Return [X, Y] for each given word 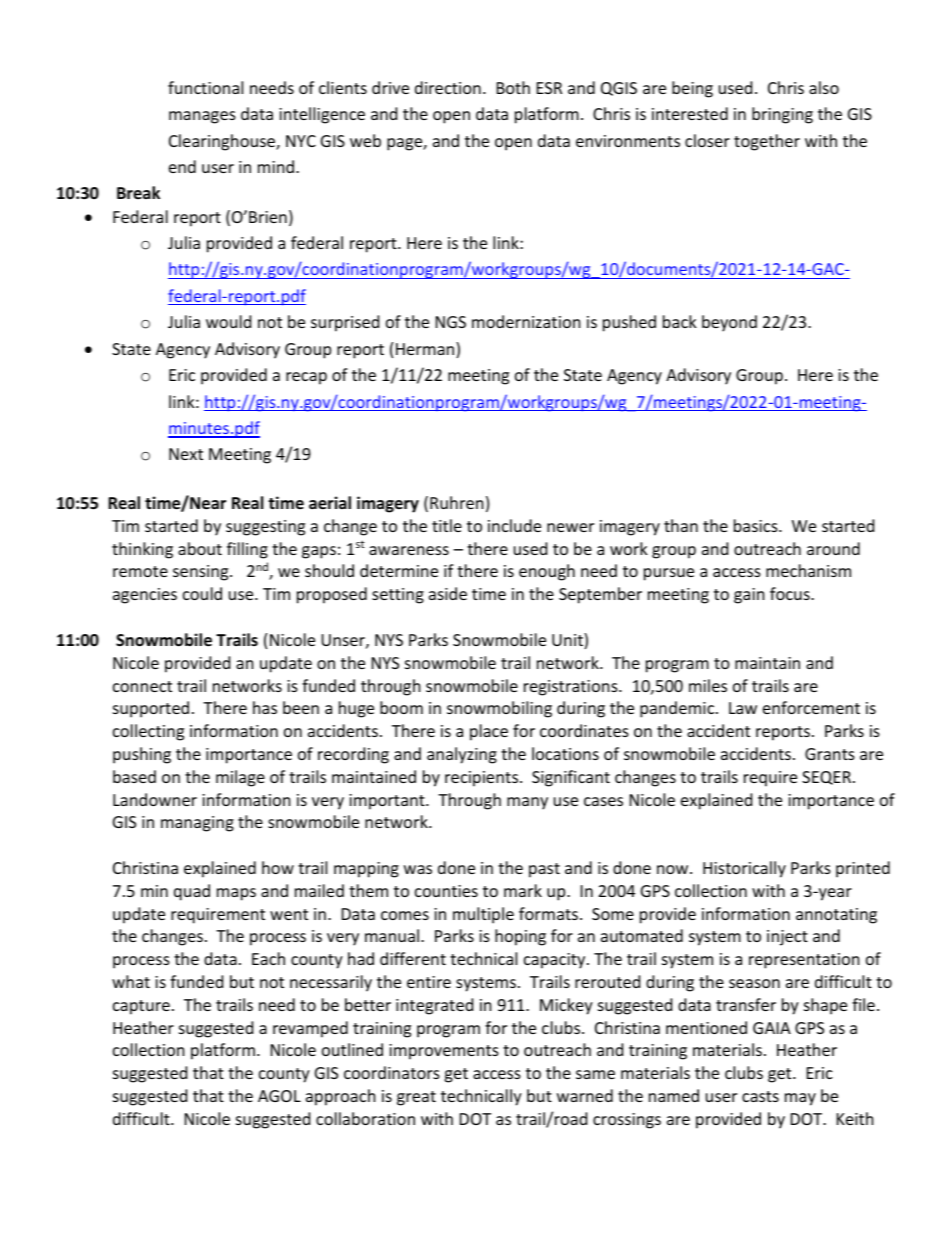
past [544, 870]
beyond [729, 323]
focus [791, 593]
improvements [444, 1052]
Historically [744, 869]
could [202, 593]
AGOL [279, 1096]
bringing [782, 115]
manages [202, 117]
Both [513, 87]
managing [197, 824]
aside [448, 593]
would [228, 321]
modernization [526, 321]
